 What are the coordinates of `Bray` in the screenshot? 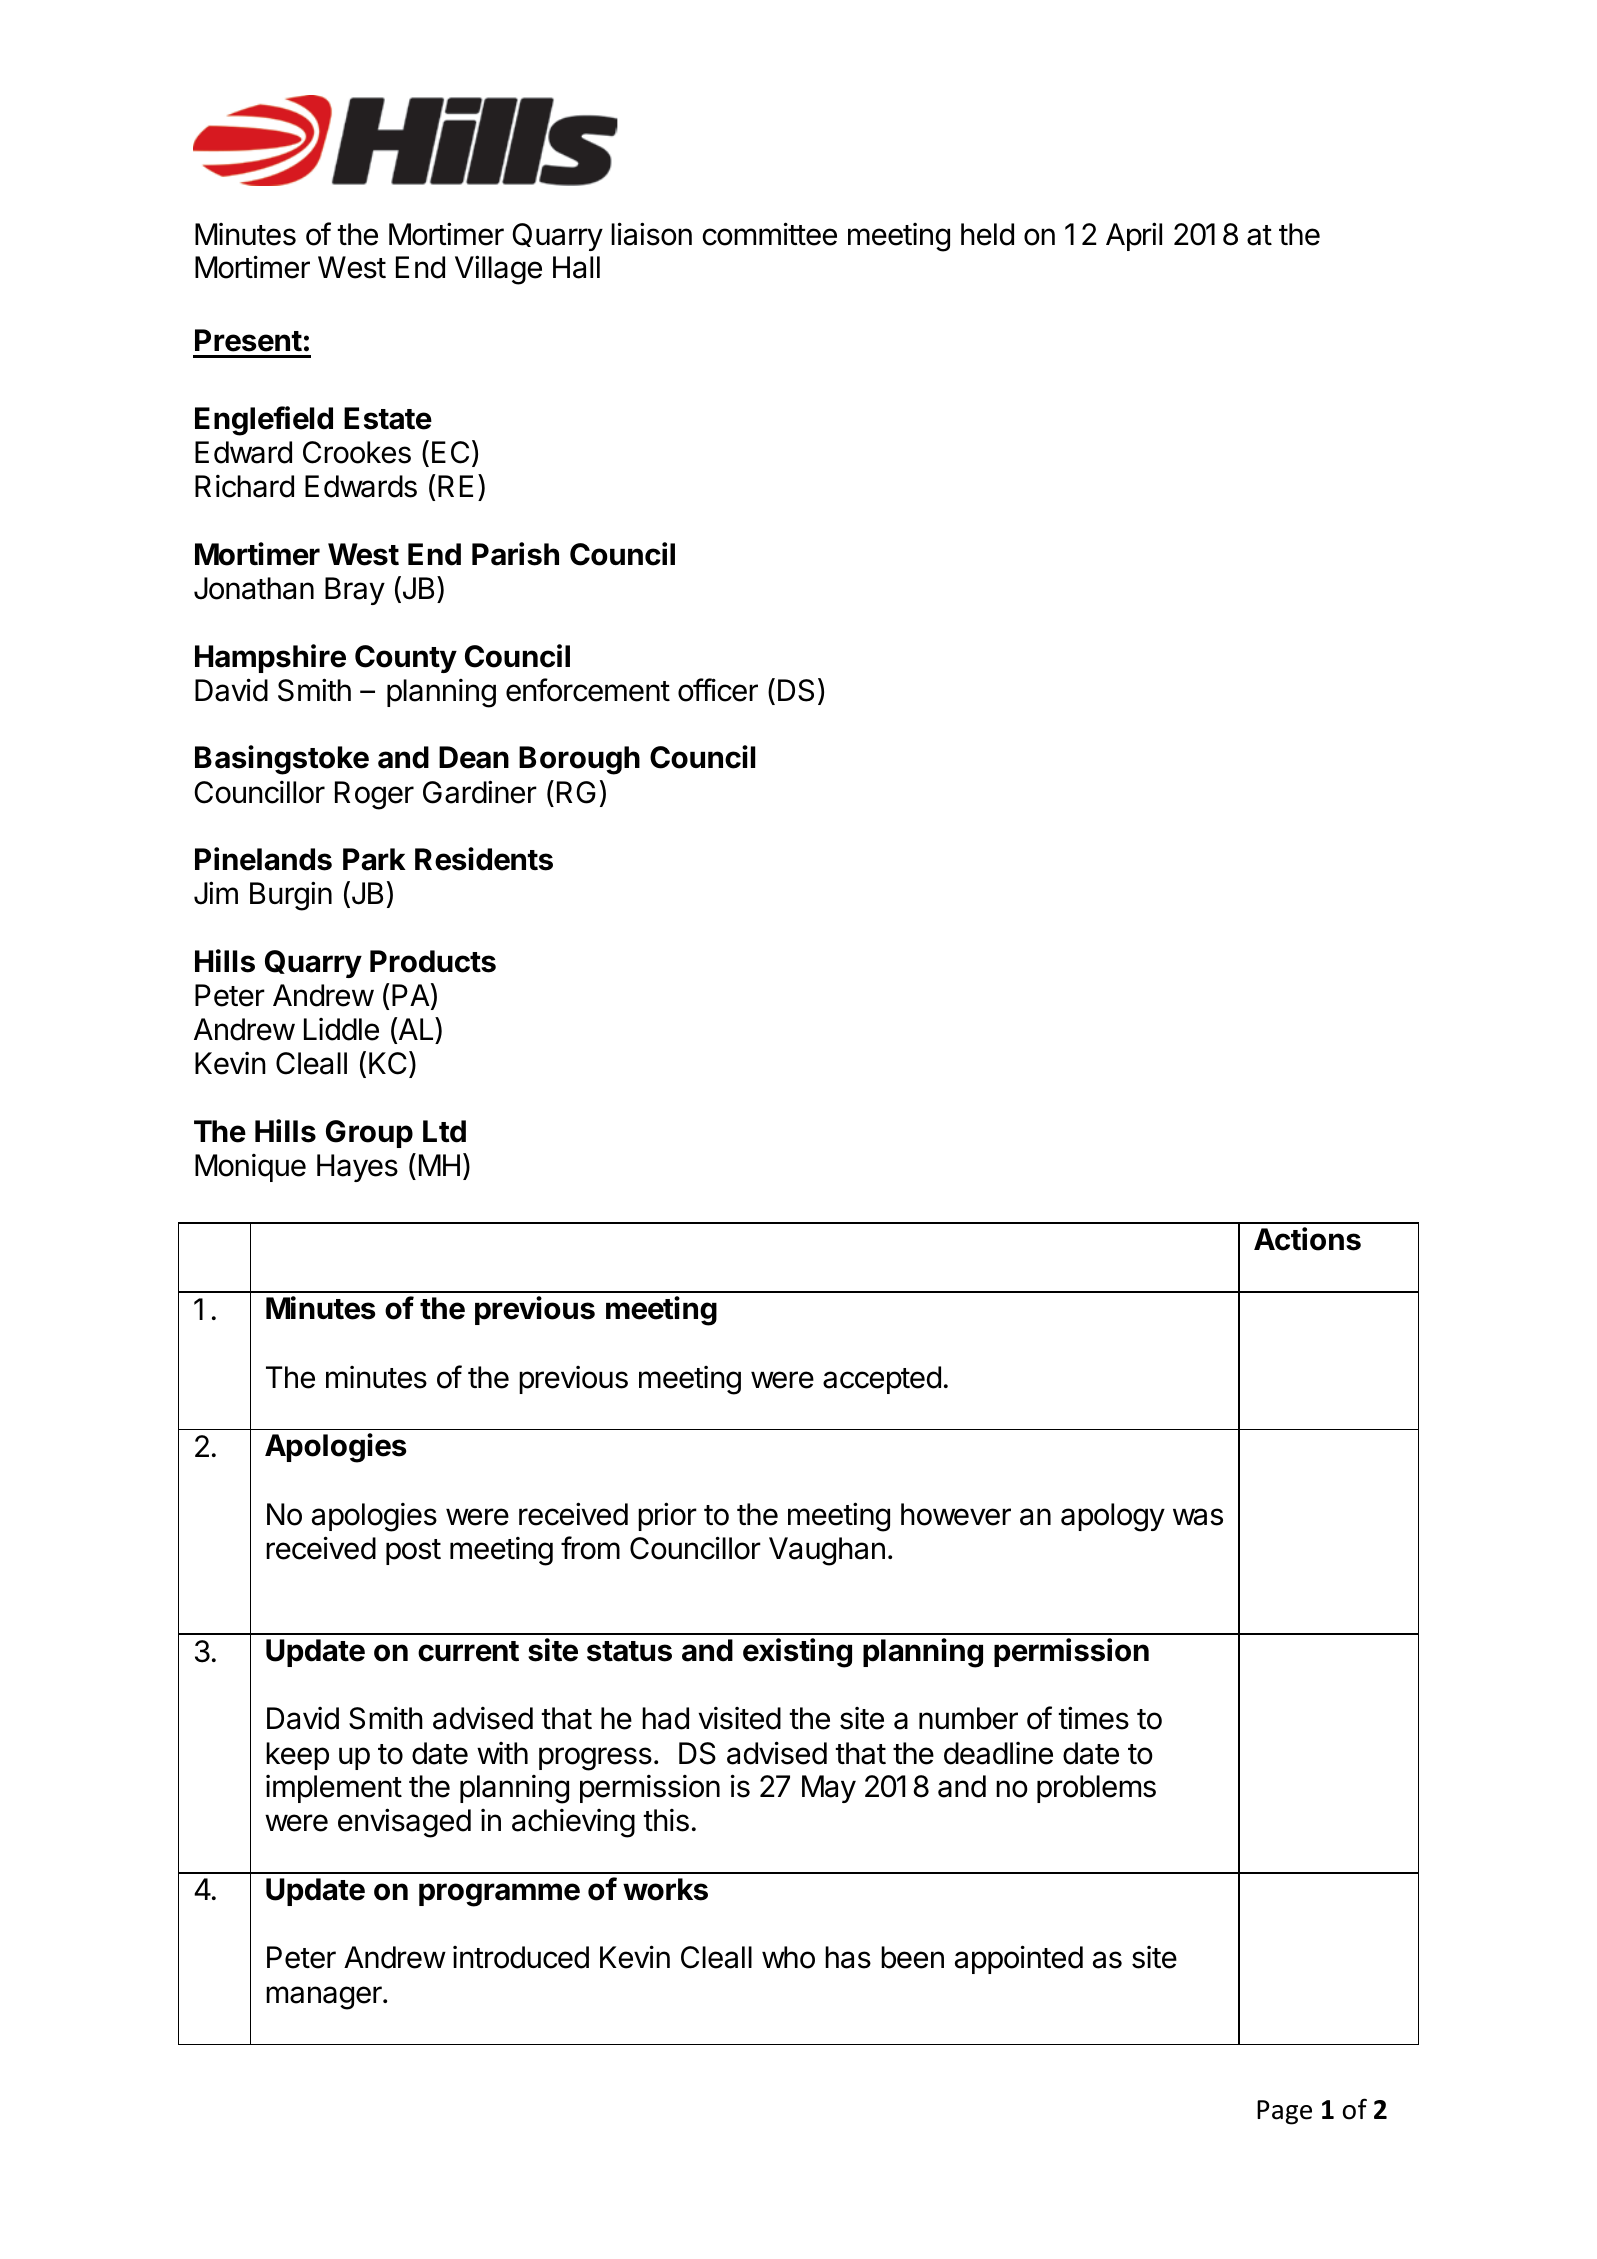 It's located at (355, 591).
